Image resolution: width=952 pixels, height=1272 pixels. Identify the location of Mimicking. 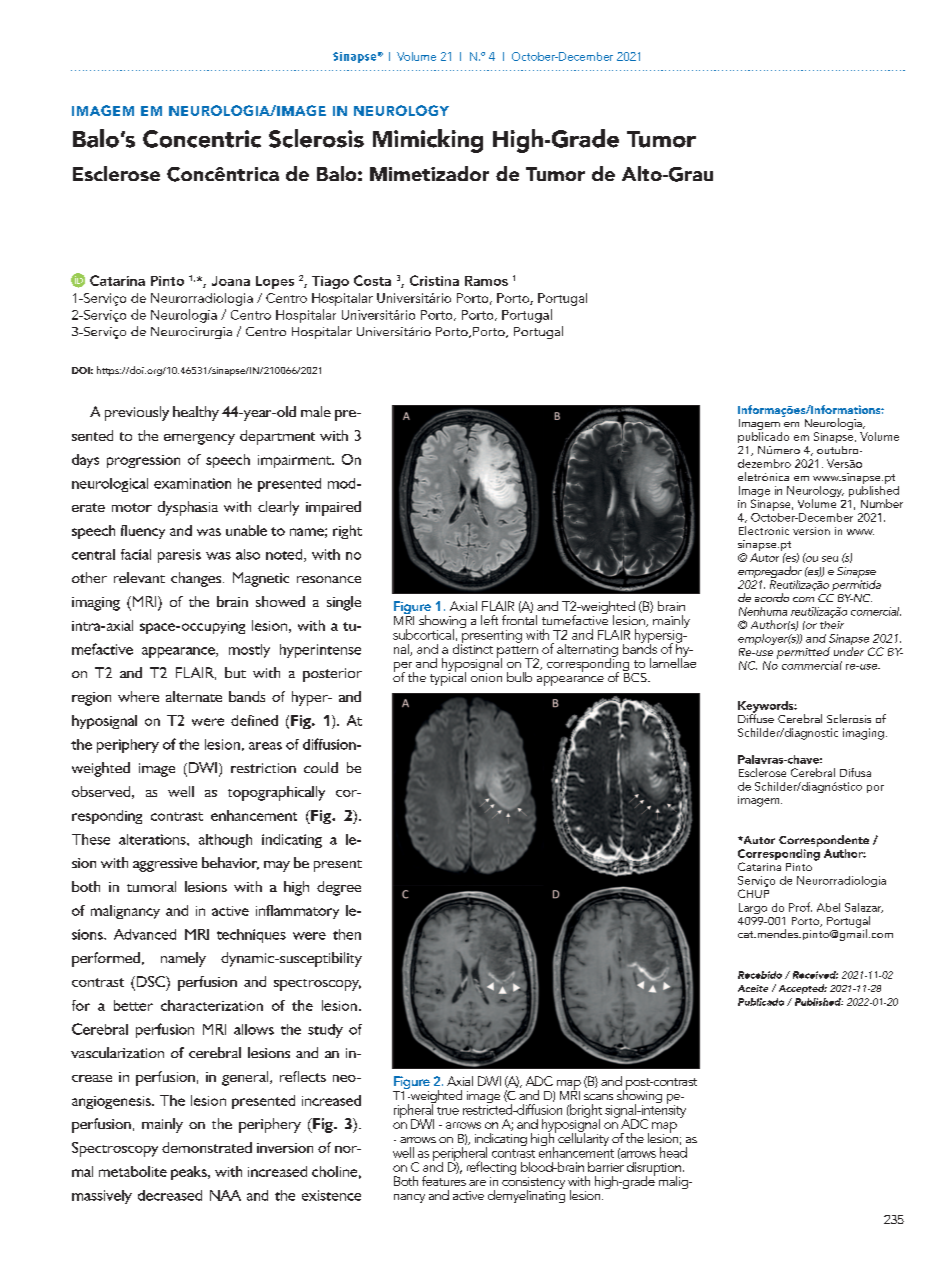
(428, 141).
